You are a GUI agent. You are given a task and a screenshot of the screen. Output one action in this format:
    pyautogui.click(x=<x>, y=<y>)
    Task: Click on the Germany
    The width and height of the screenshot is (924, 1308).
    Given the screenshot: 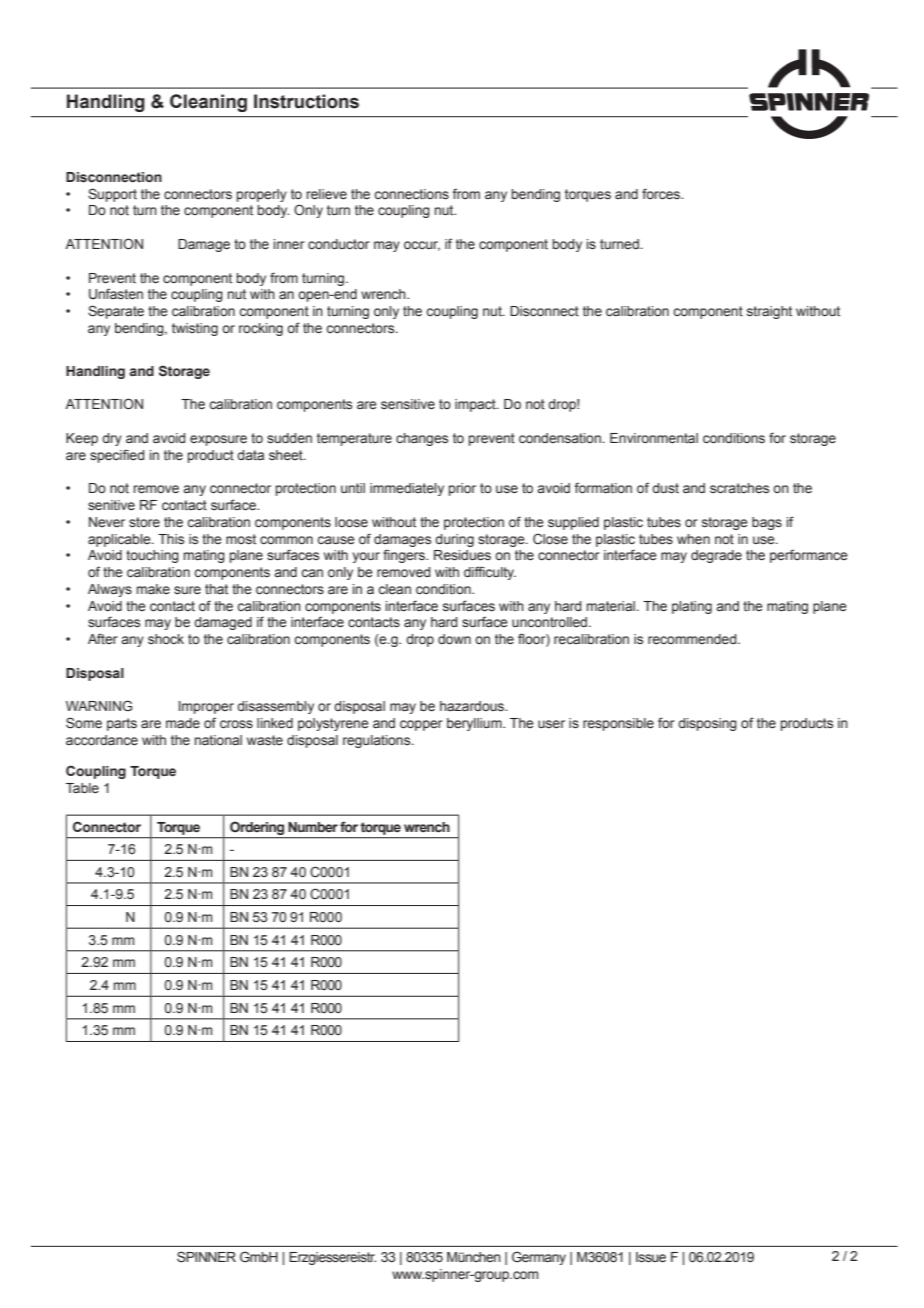 What is the action you would take?
    pyautogui.click(x=539, y=1258)
